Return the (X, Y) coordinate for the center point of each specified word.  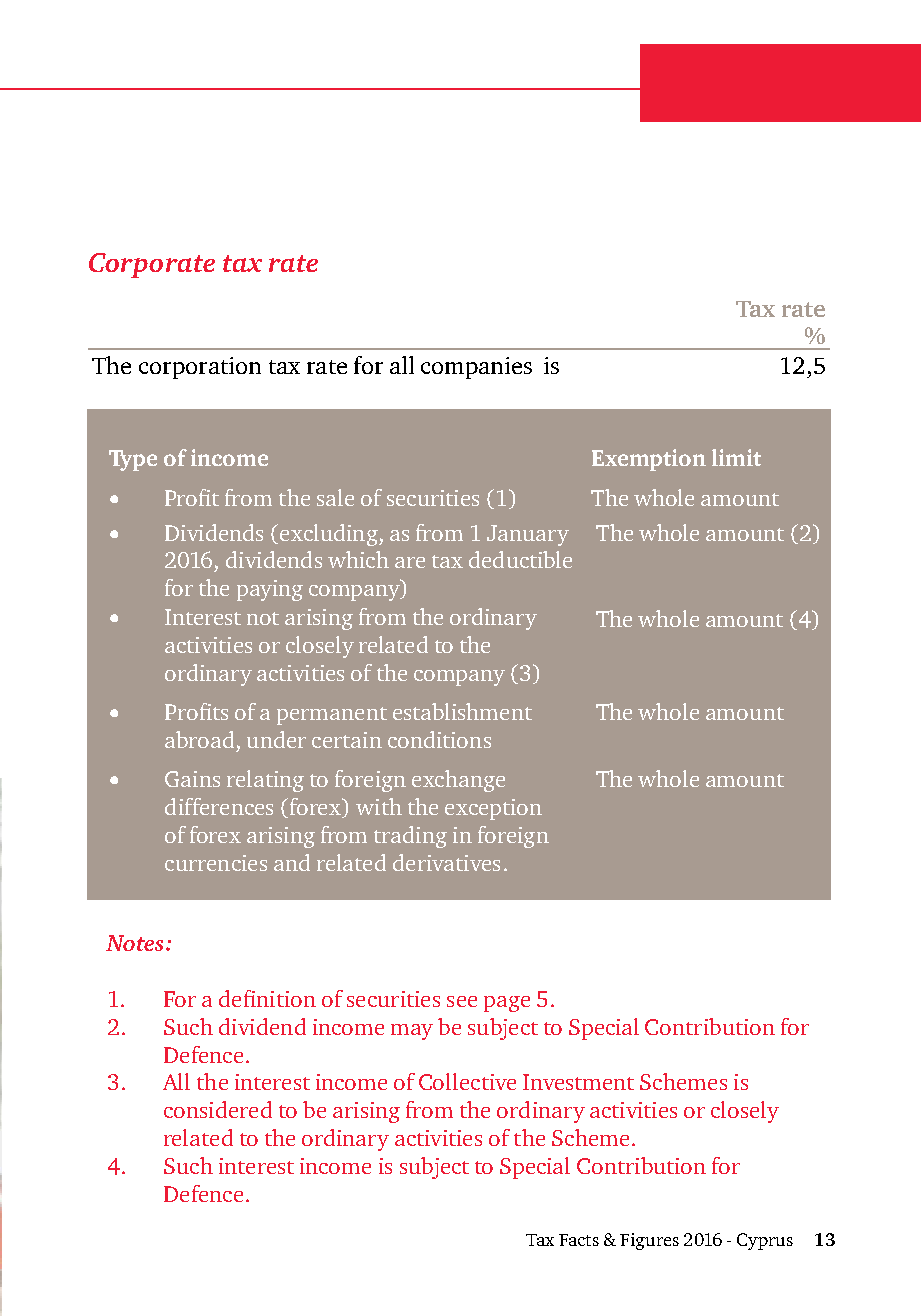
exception (493, 809)
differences (219, 806)
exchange (458, 781)
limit (736, 457)
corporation (200, 368)
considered (218, 1109)
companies (476, 368)
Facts (579, 1240)
